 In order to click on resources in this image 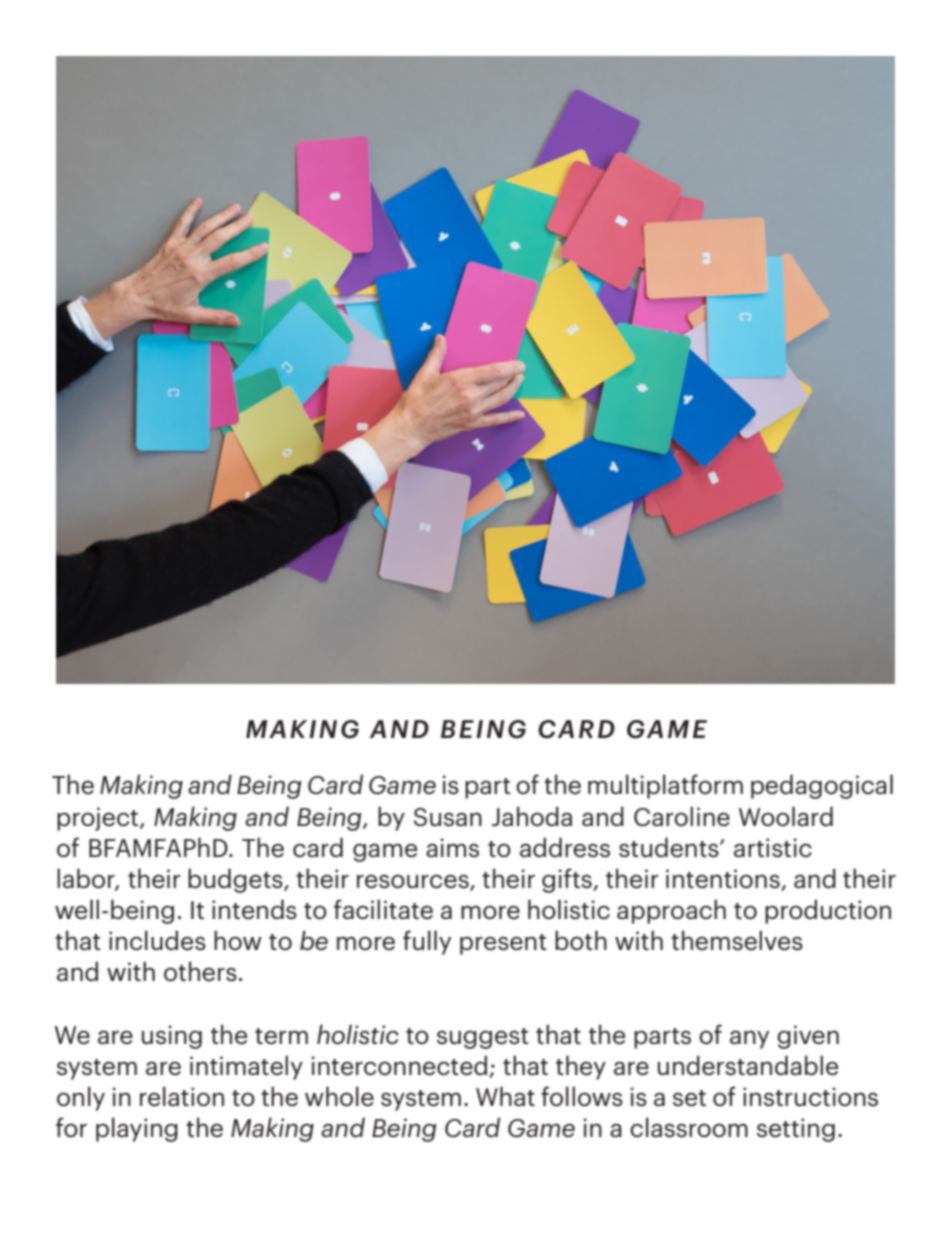, I will do `click(414, 882)`.
